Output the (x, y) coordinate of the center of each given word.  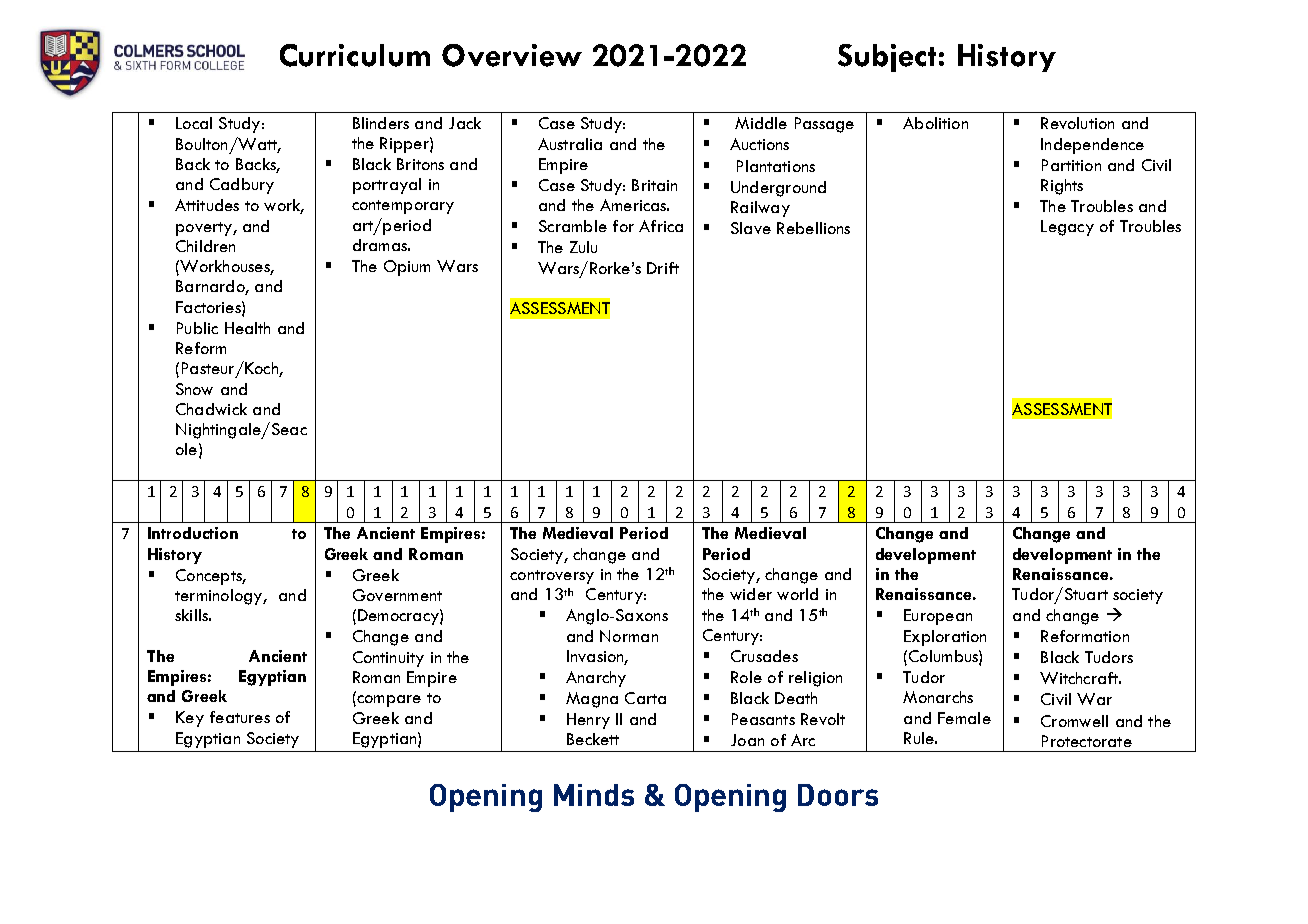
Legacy (1067, 228)
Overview (512, 55)
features (240, 717)
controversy (552, 577)
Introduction (193, 533)
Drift (663, 268)
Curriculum (355, 55)
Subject (887, 58)
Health (247, 328)
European (938, 617)
